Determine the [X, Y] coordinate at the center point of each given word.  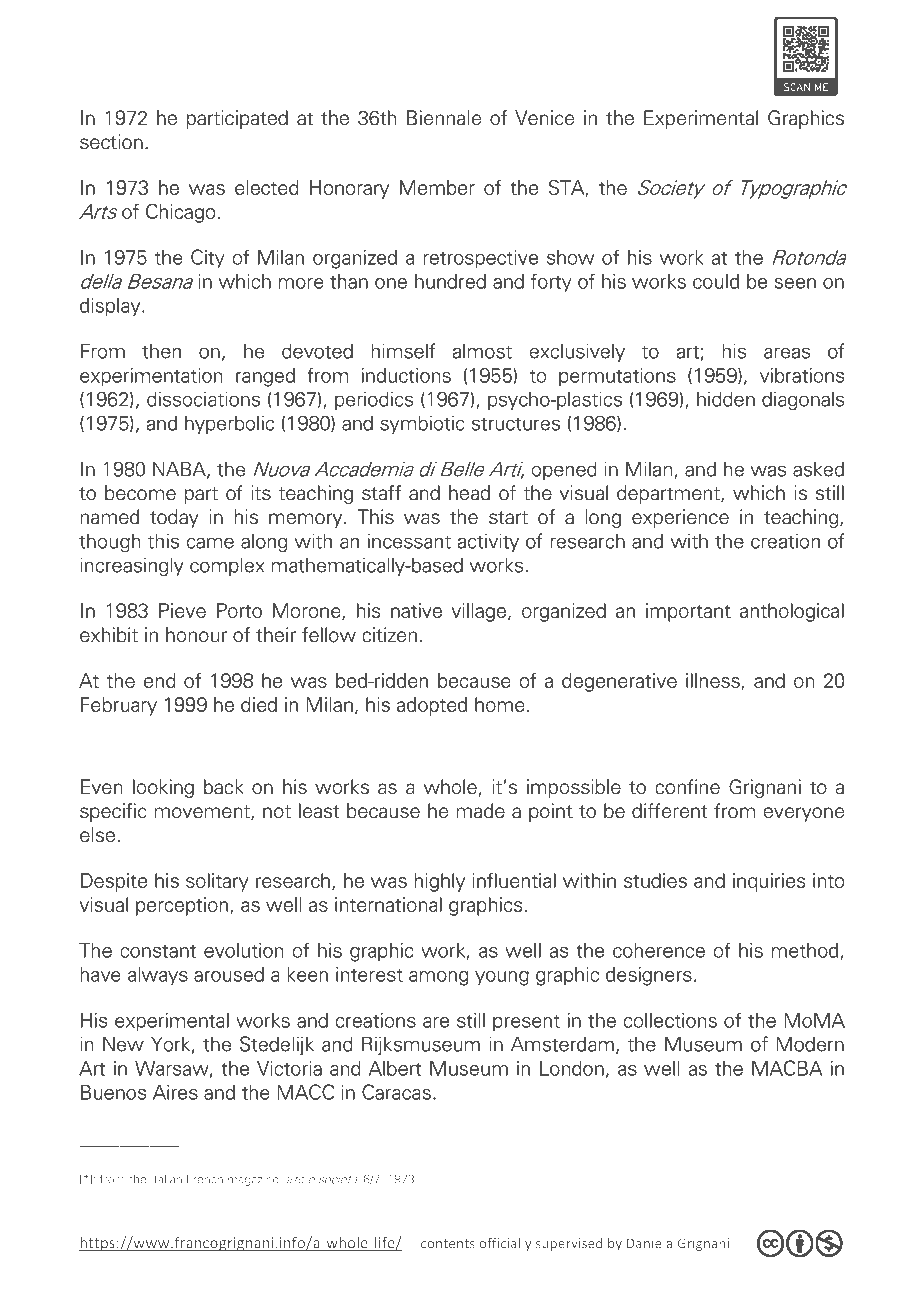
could [716, 281]
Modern [810, 1044]
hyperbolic [229, 424]
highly [440, 882]
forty [551, 283]
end [160, 680]
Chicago [180, 213]
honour [196, 635]
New [123, 1044]
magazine [253, 1181]
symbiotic [422, 424]
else [97, 835]
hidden [726, 399]
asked [818, 469]
